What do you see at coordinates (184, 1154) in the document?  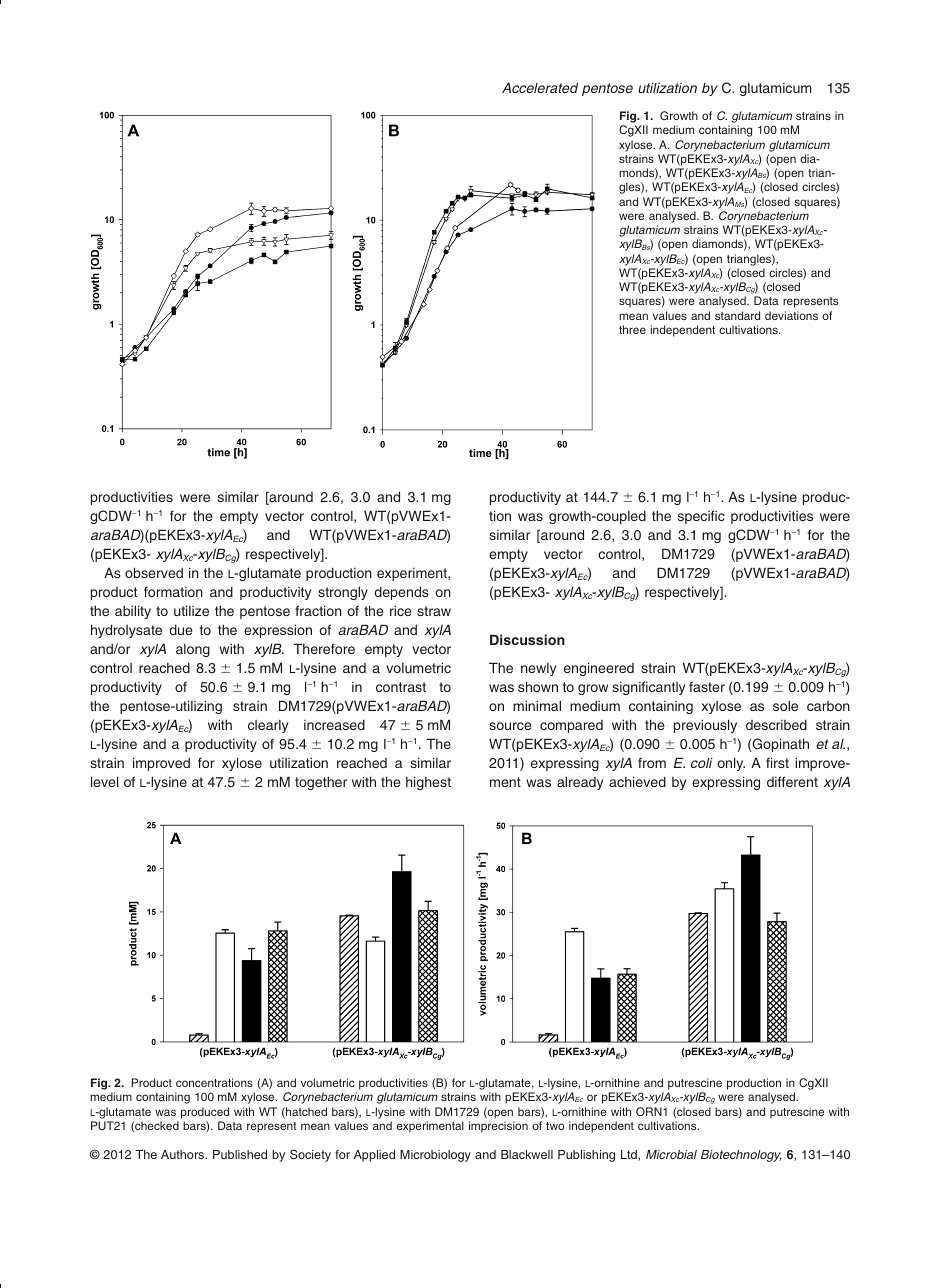 I see `Authors` at bounding box center [184, 1154].
